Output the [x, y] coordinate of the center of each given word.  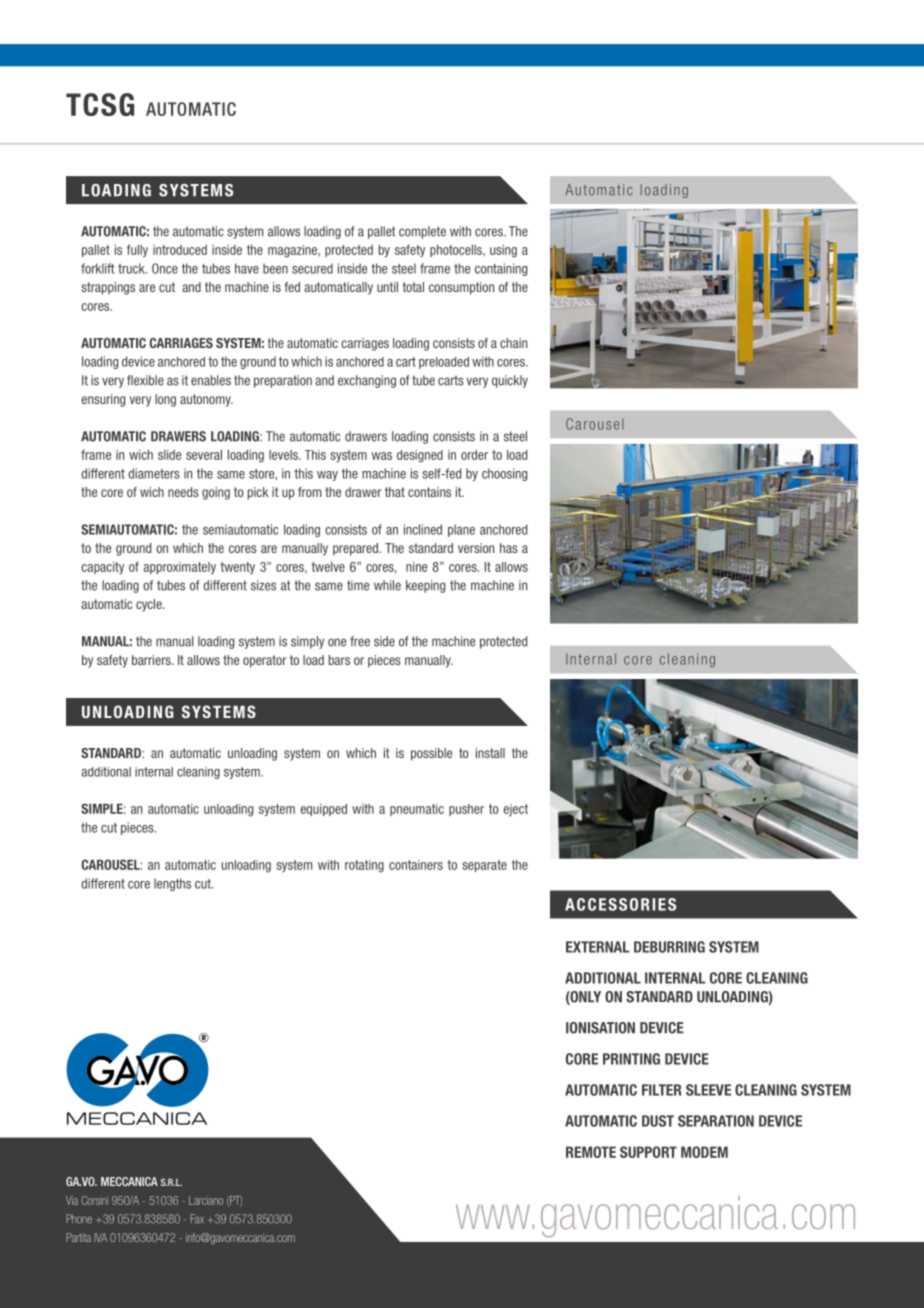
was [382, 456]
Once [165, 268]
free [360, 641]
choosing [504, 474]
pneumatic [417, 810]
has [509, 548]
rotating [364, 866]
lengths [172, 884]
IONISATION [600, 1028]
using [503, 251]
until [387, 287]
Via [72, 1200]
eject [516, 810]
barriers [152, 660]
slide [169, 455]
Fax [197, 1219]
